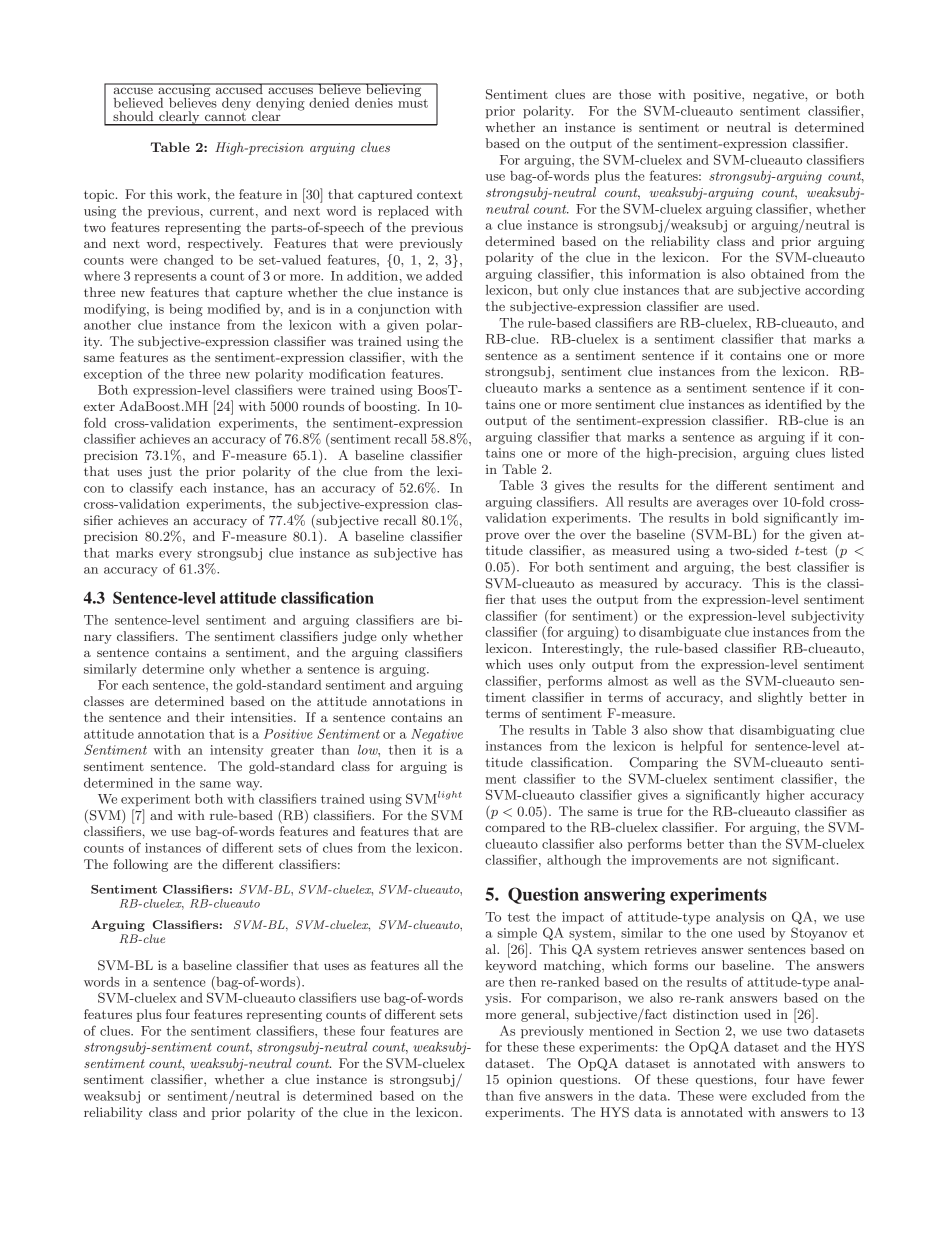  Describe the element at coordinates (232, 211) in the document. I see `current` at that location.
